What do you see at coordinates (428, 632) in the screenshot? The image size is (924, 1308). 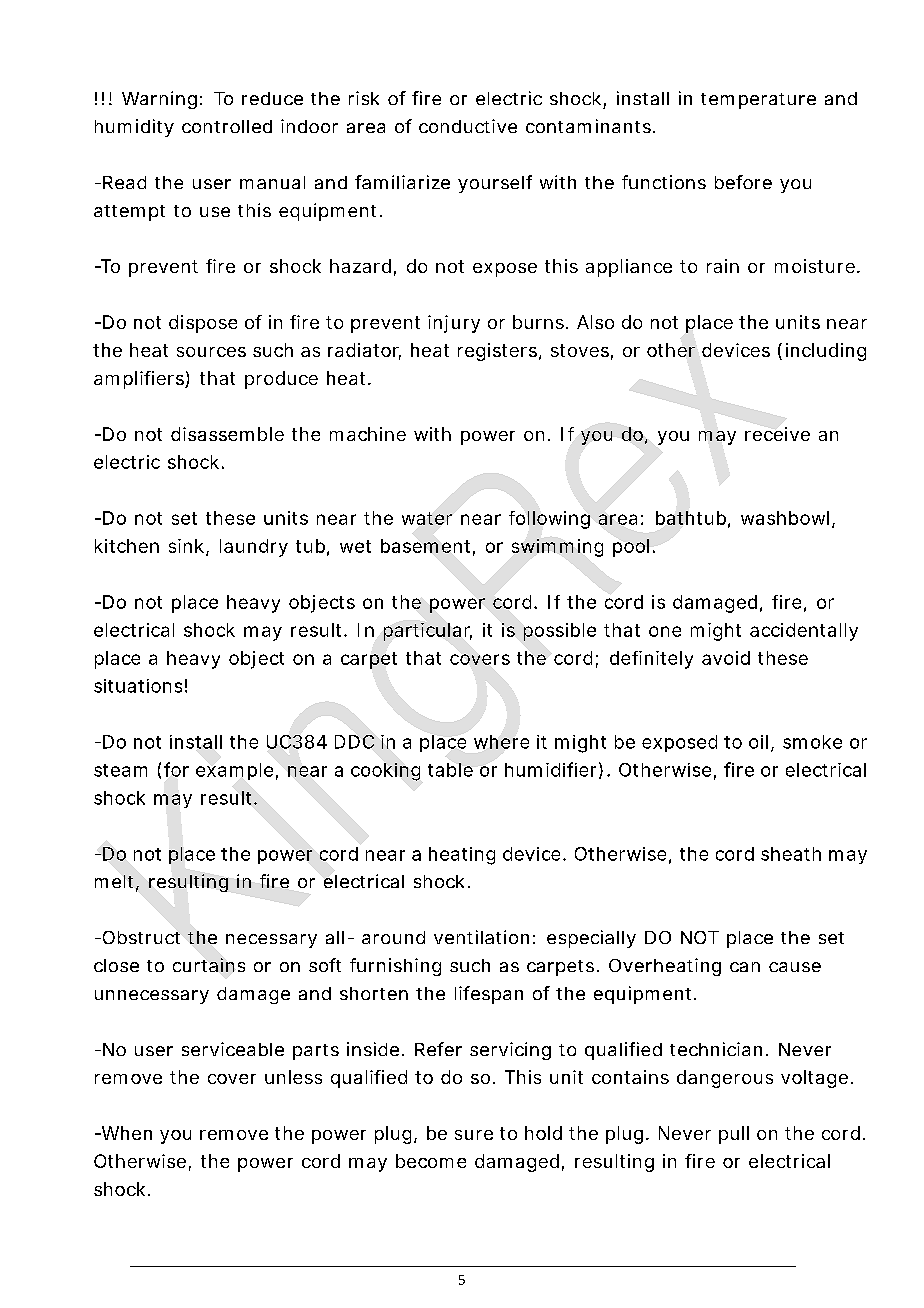 I see `particular` at bounding box center [428, 632].
